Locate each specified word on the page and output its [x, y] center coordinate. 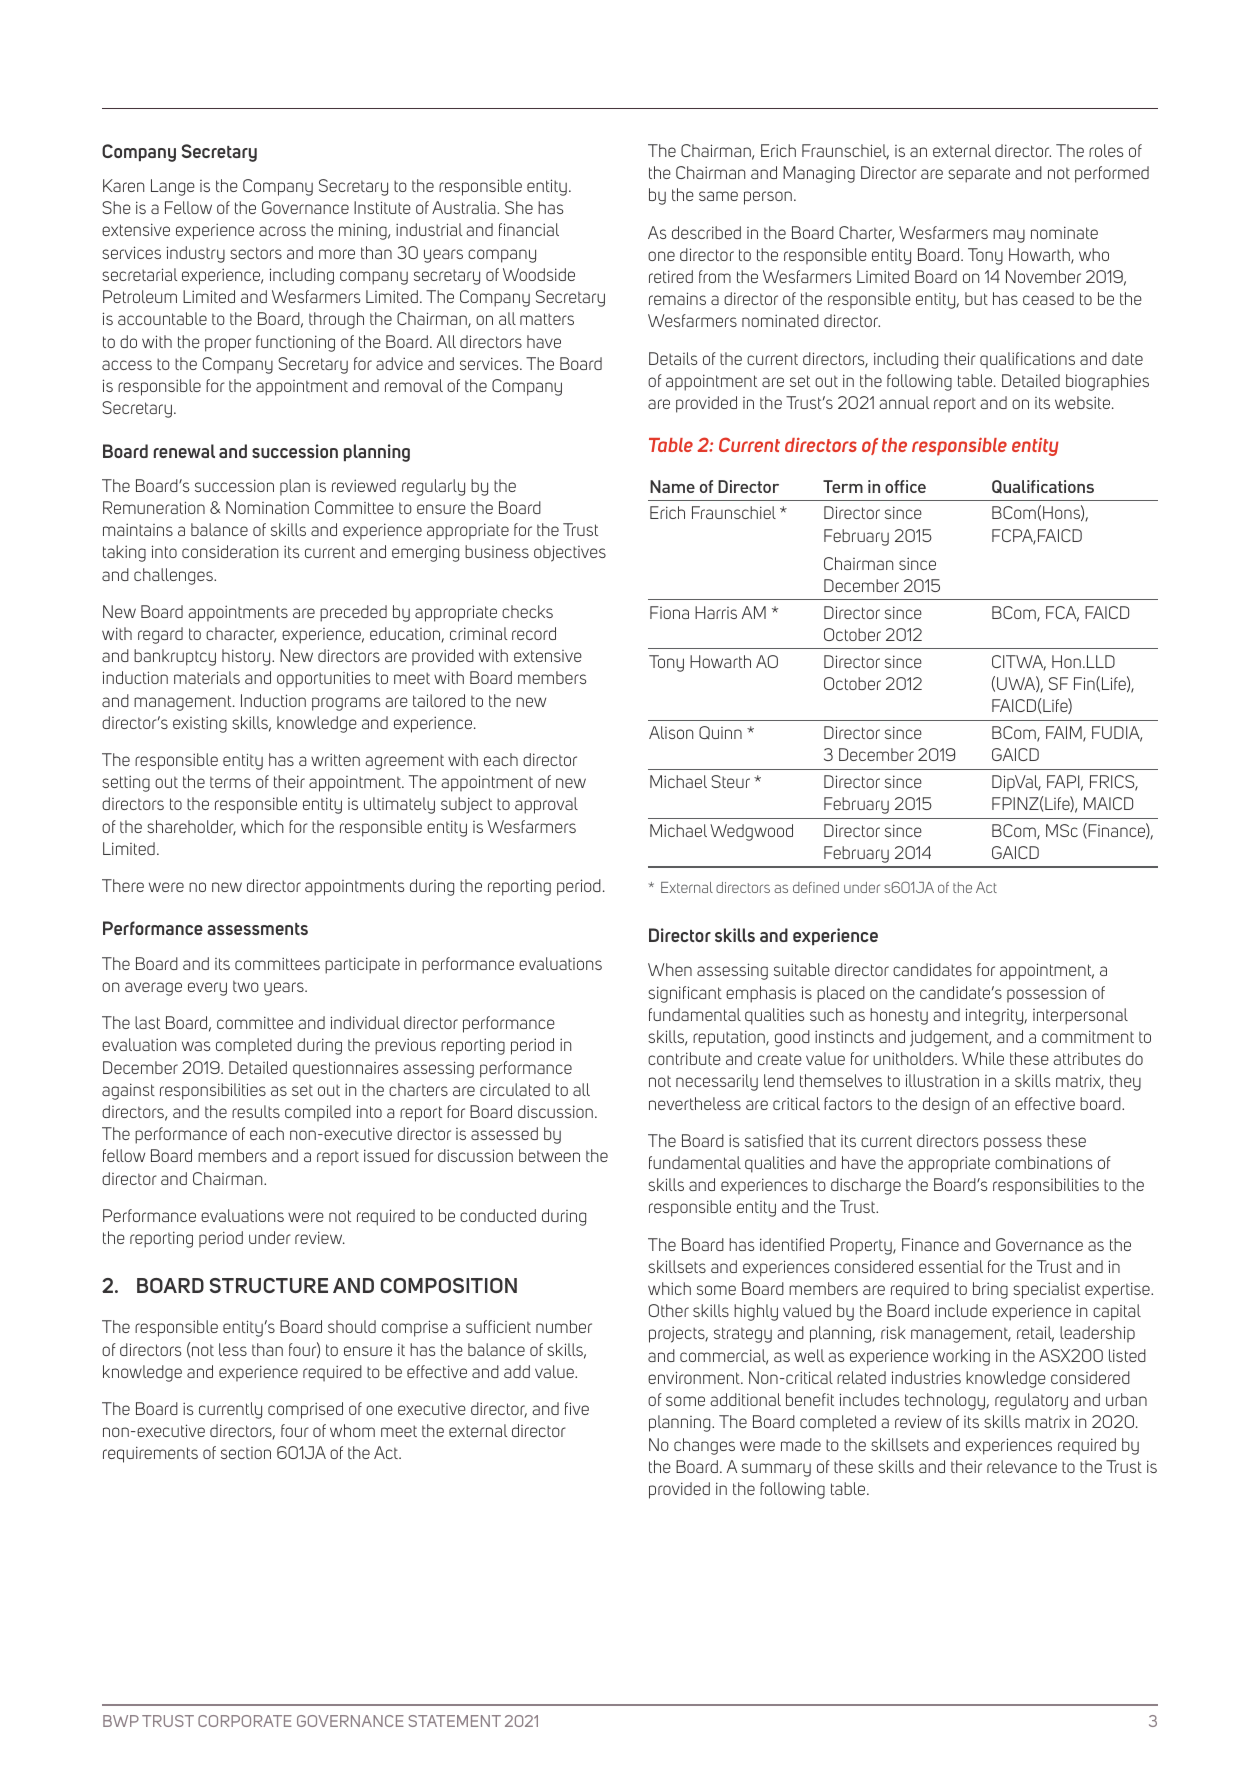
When [670, 969]
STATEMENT [455, 1721]
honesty [899, 1016]
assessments [257, 929]
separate [979, 175]
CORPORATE [245, 1721]
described [706, 232]
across [282, 231]
